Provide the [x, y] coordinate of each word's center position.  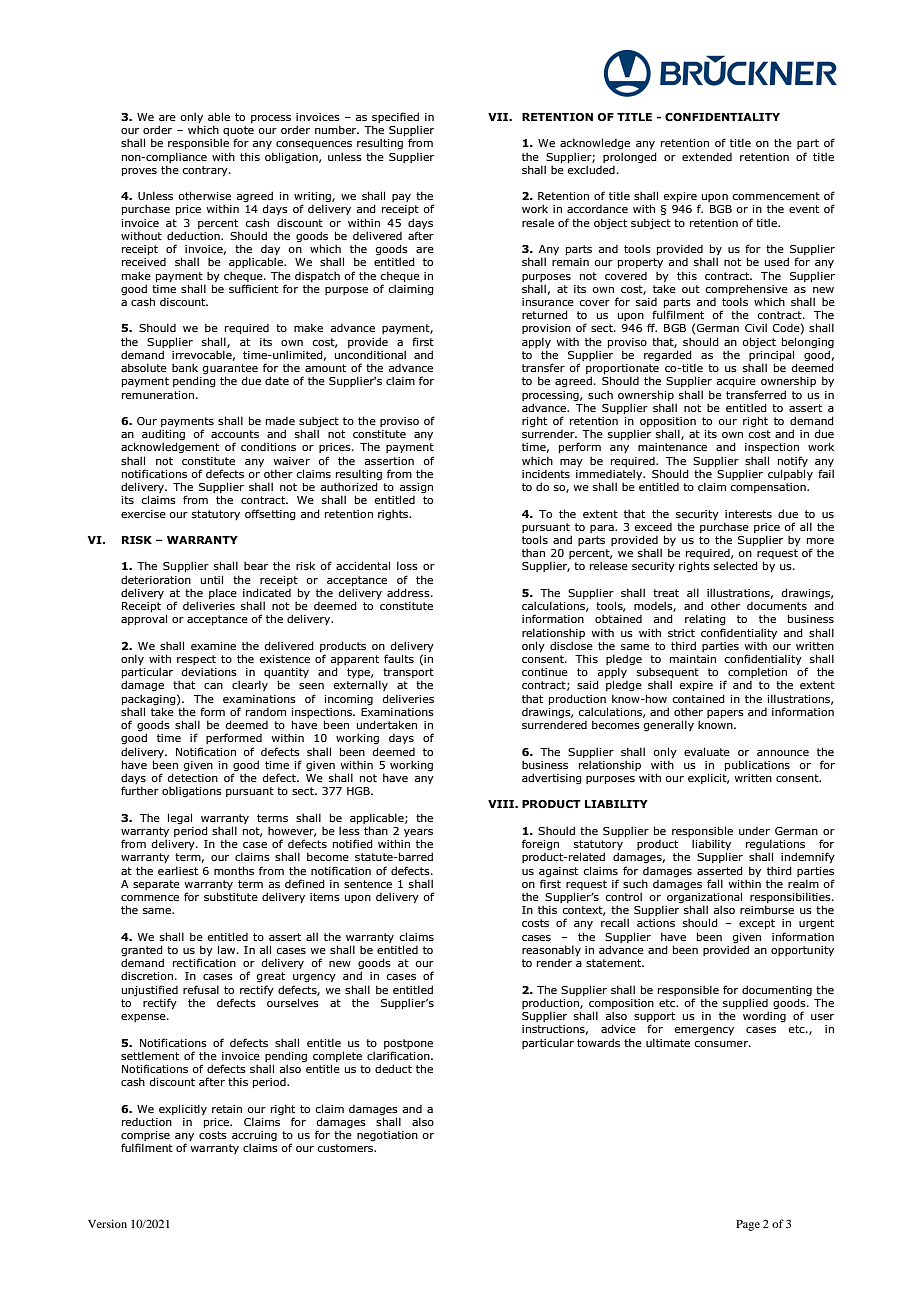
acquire [736, 382]
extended [707, 157]
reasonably [551, 950]
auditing [163, 436]
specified [395, 117]
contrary [206, 171]
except [757, 924]
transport [408, 674]
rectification [204, 962]
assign [416, 489]
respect [196, 661]
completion [756, 674]
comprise [145, 1137]
